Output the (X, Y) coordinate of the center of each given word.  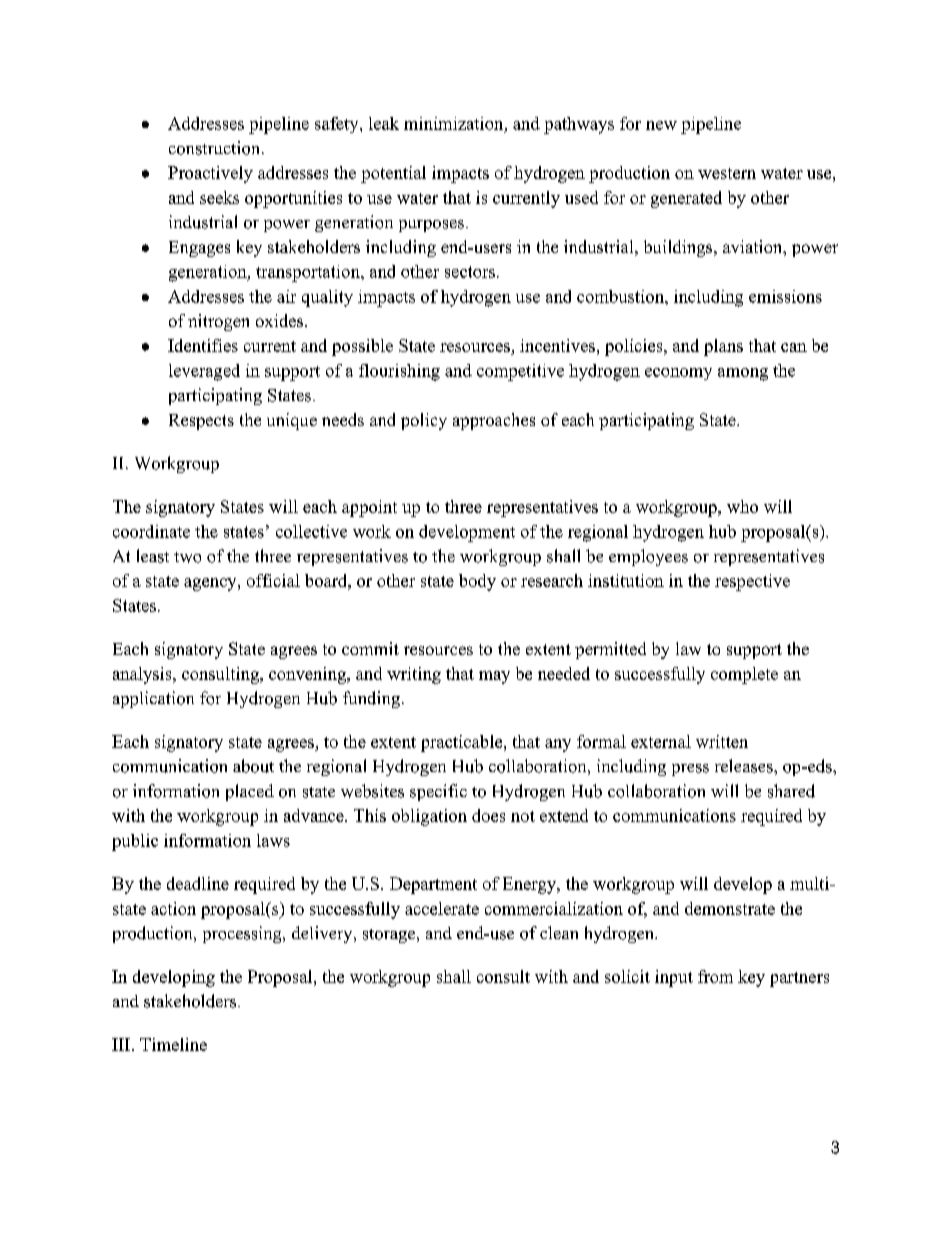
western (727, 173)
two (187, 557)
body (477, 582)
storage (390, 936)
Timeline (173, 1044)
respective (752, 582)
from (715, 976)
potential (393, 174)
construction (216, 148)
